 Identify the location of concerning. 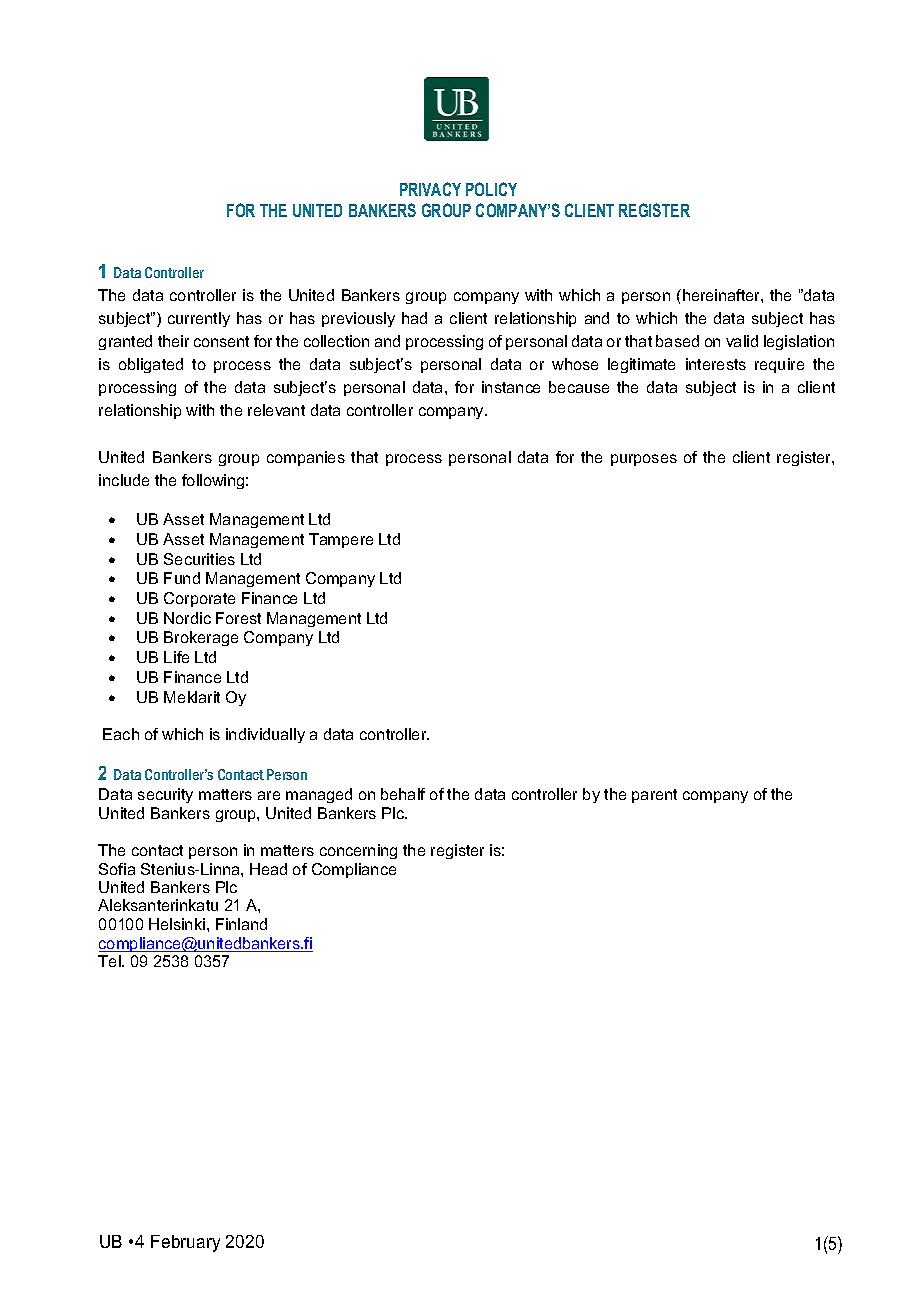
(358, 851).
